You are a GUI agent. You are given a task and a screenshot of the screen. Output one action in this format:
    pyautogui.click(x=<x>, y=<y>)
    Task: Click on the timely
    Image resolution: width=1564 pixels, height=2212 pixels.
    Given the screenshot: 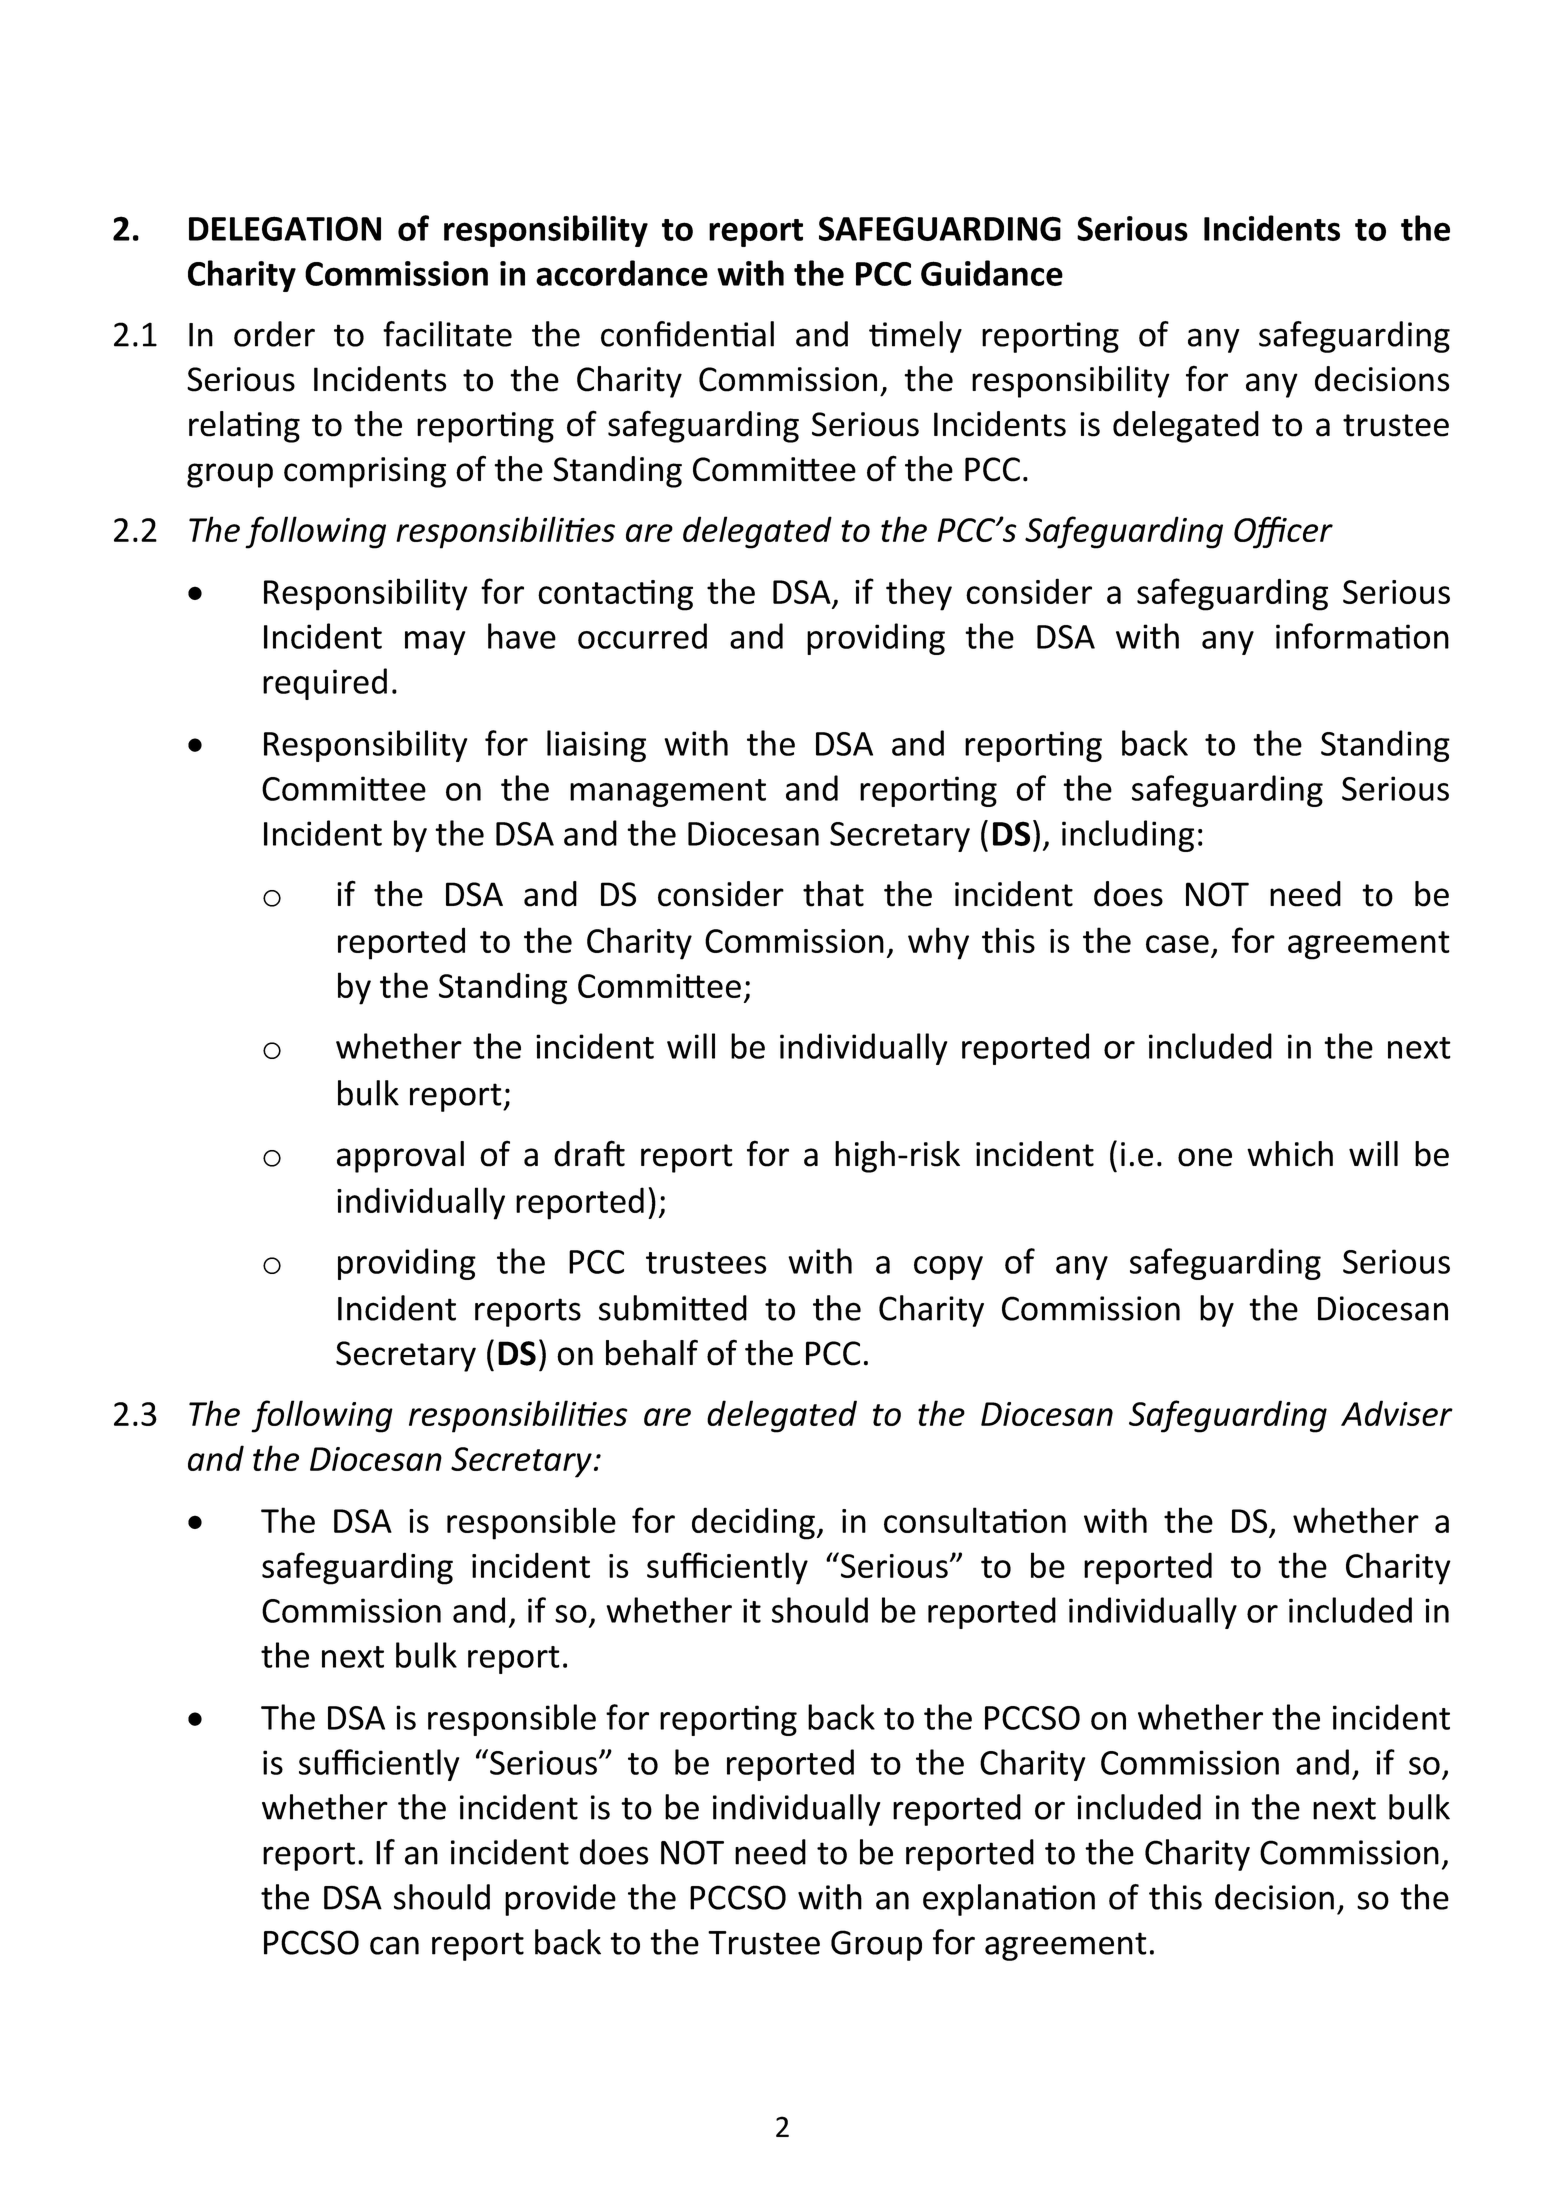 What is the action you would take?
    pyautogui.click(x=915, y=337)
